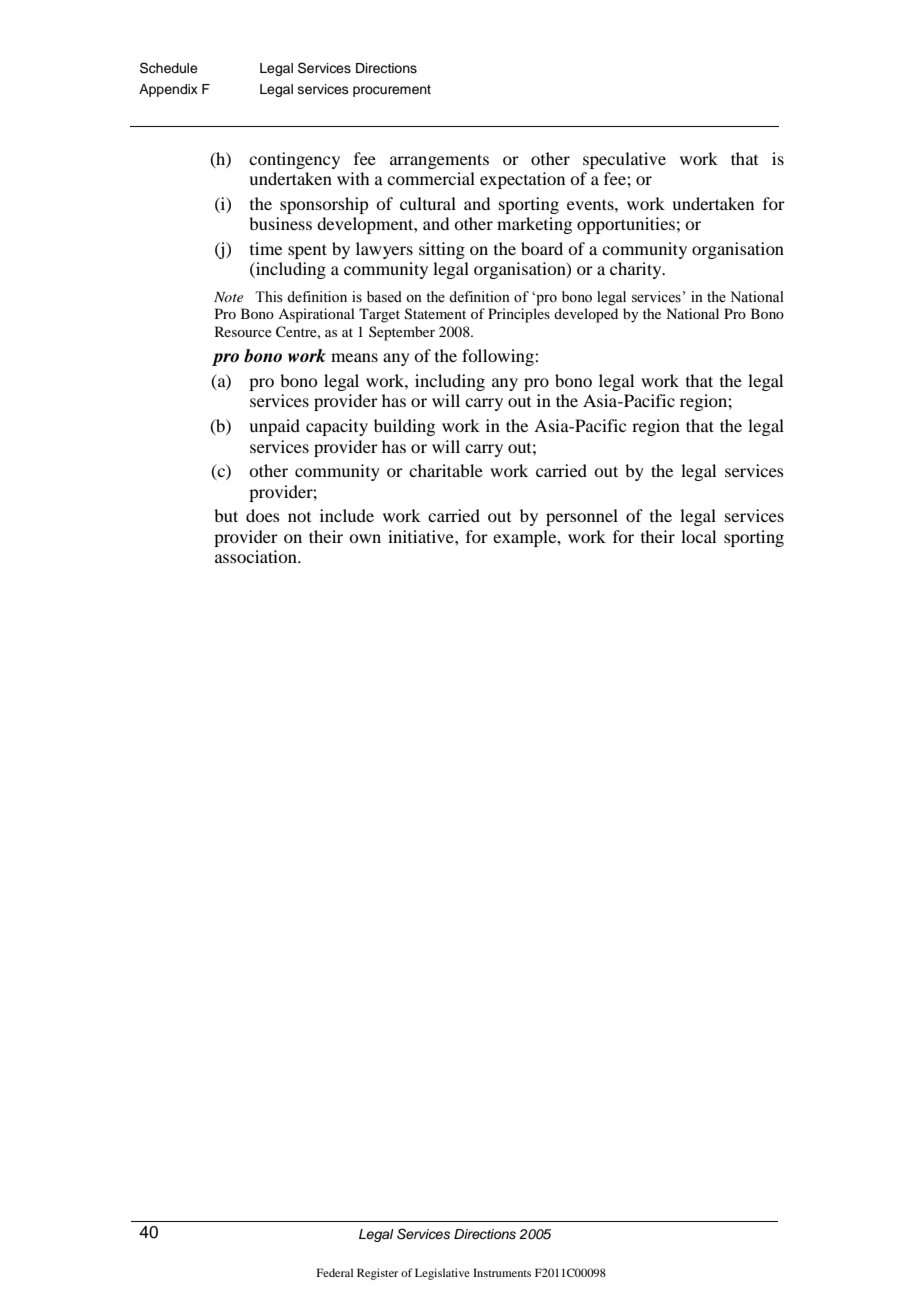  I want to click on initiative, so click(422, 536).
